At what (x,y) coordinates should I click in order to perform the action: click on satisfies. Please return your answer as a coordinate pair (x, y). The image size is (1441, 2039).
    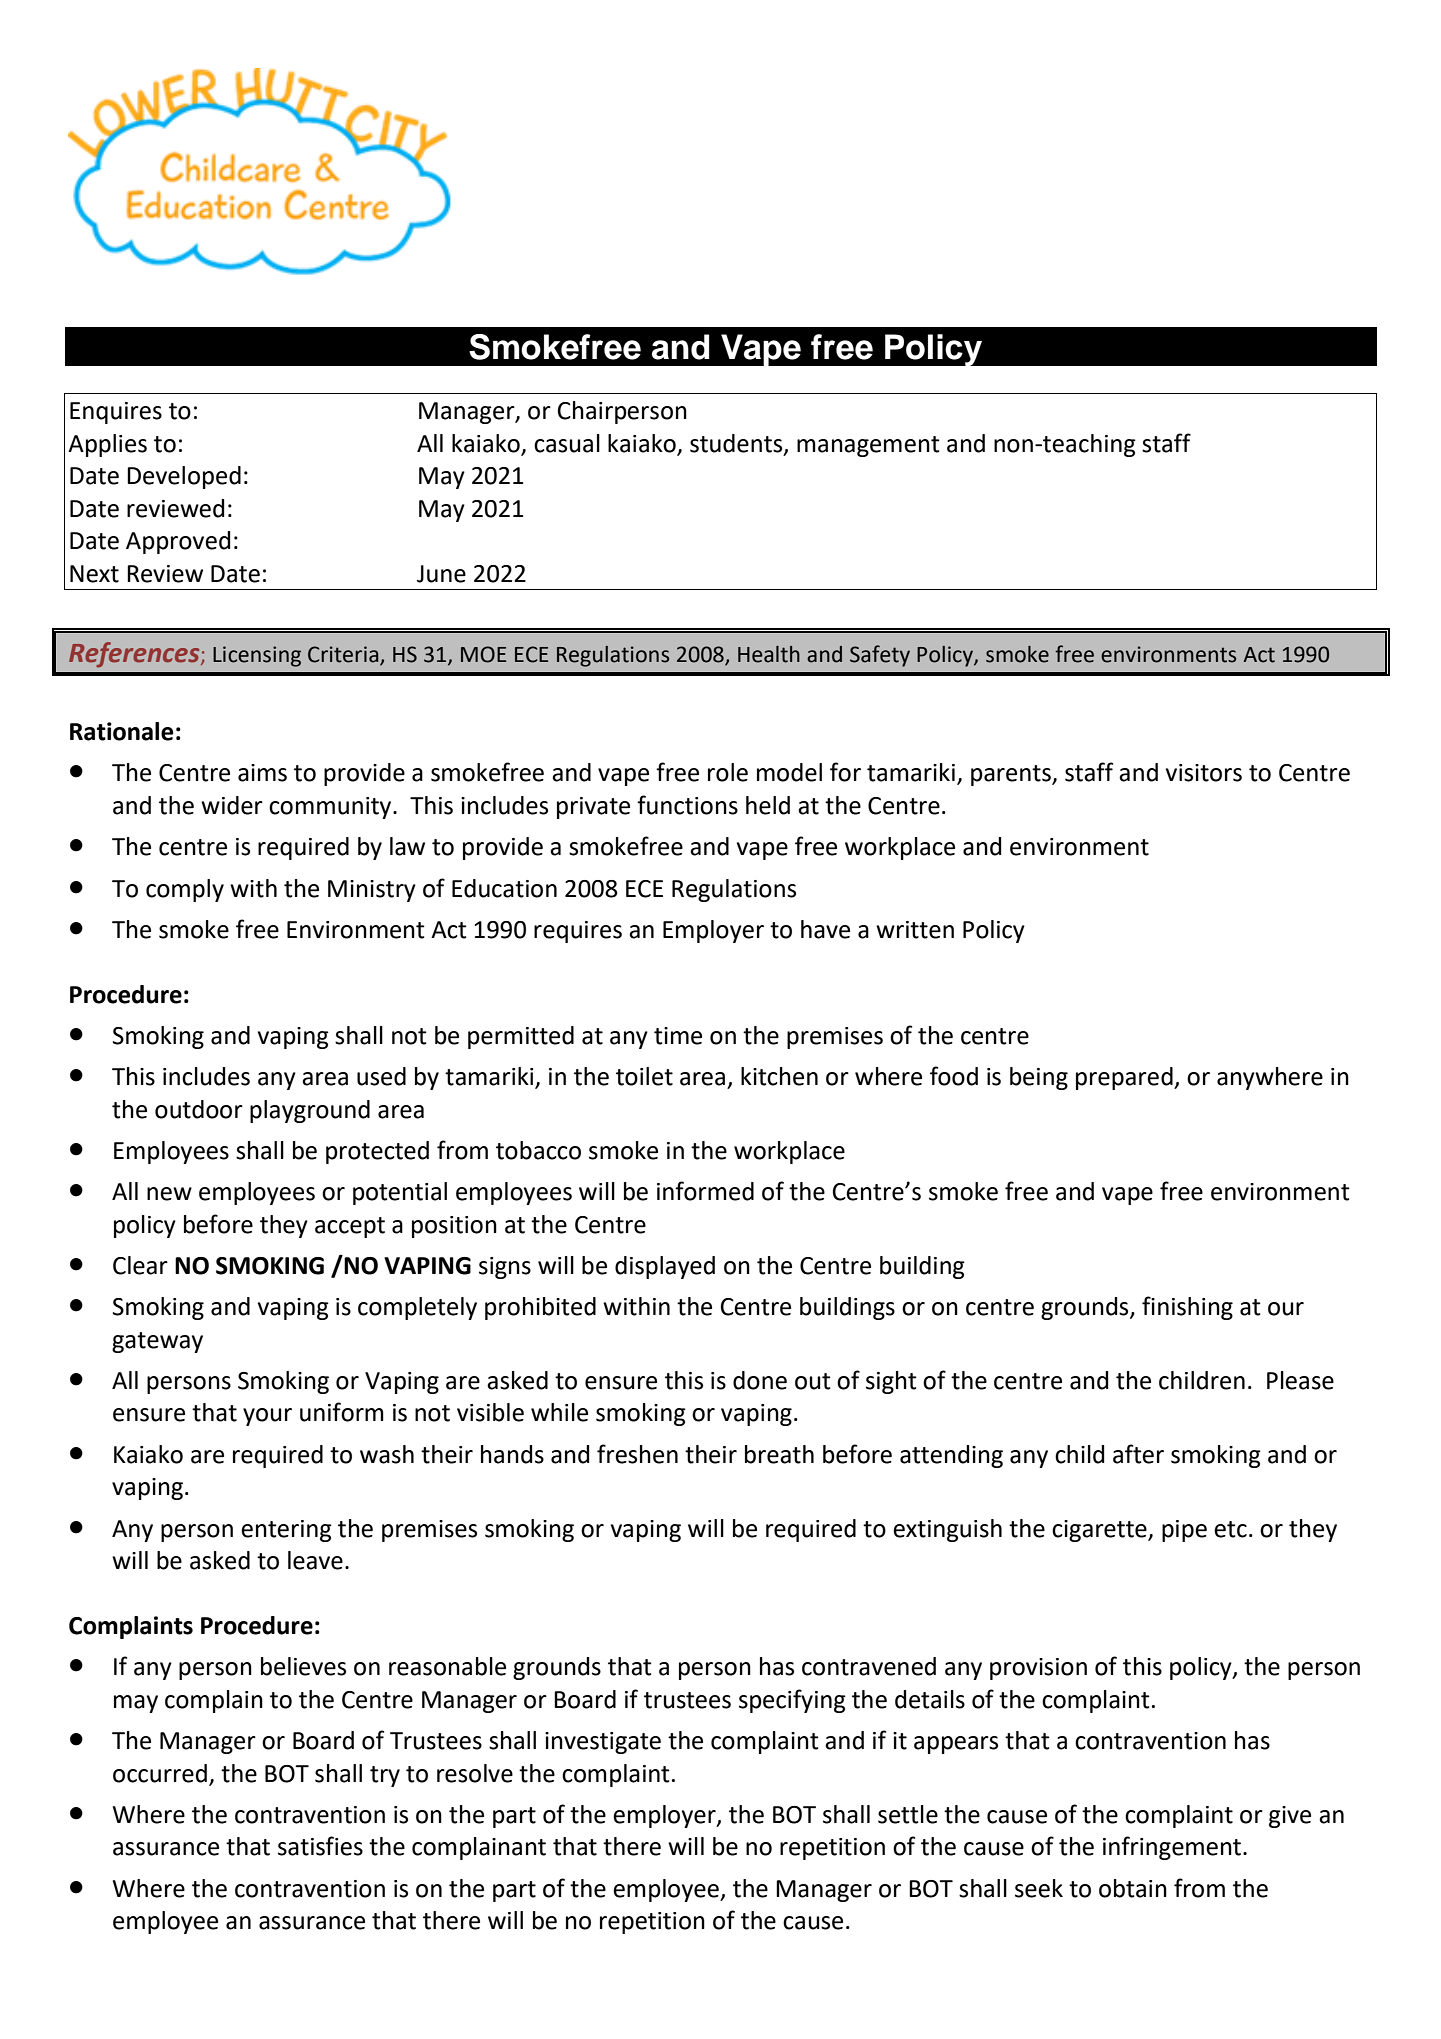
    Looking at the image, I should click on (320, 1846).
